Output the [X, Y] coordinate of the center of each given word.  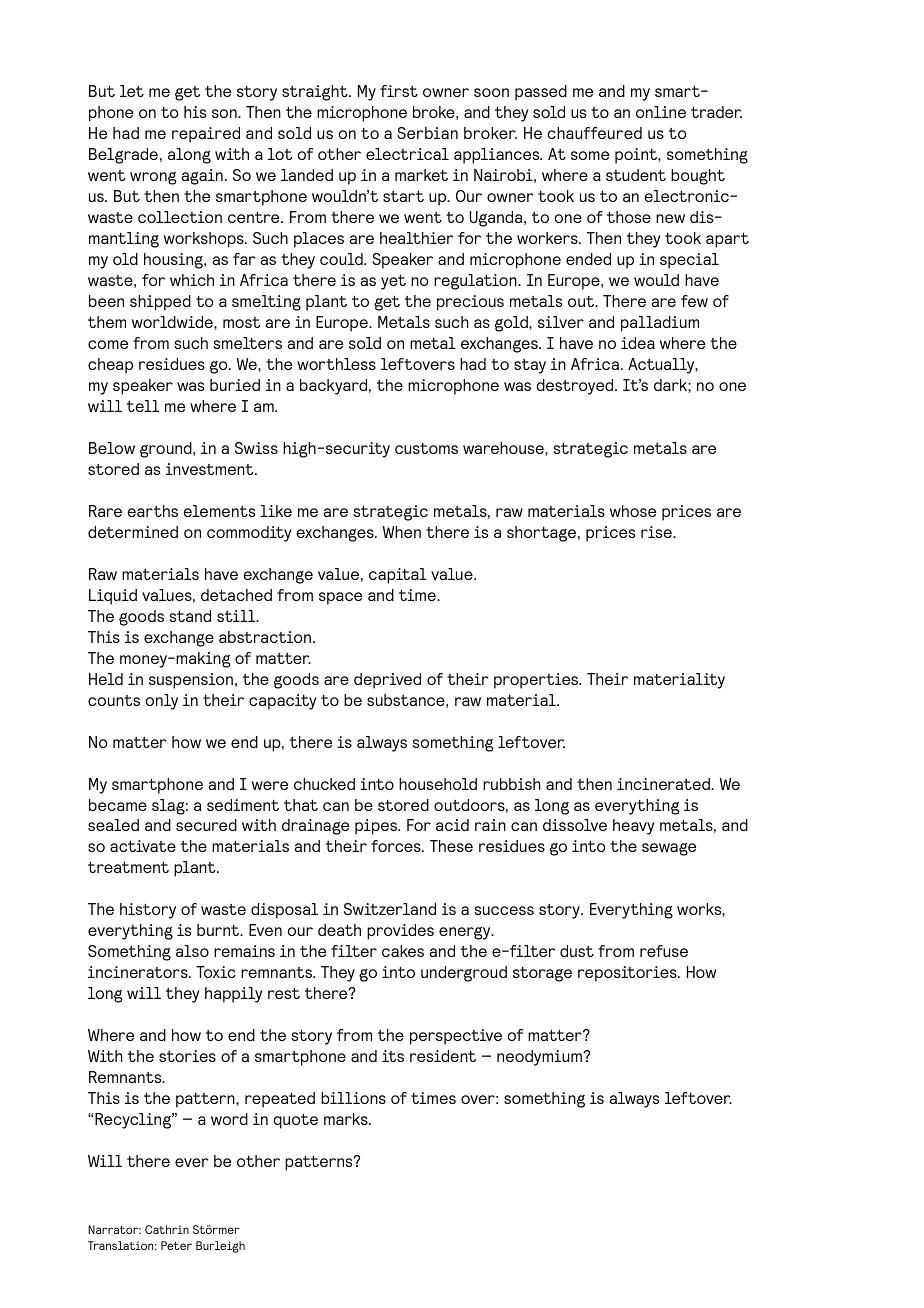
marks [347, 1119]
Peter [176, 1245]
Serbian [427, 133]
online [661, 112]
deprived [387, 681]
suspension [191, 681]
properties [537, 681]
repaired [206, 135]
